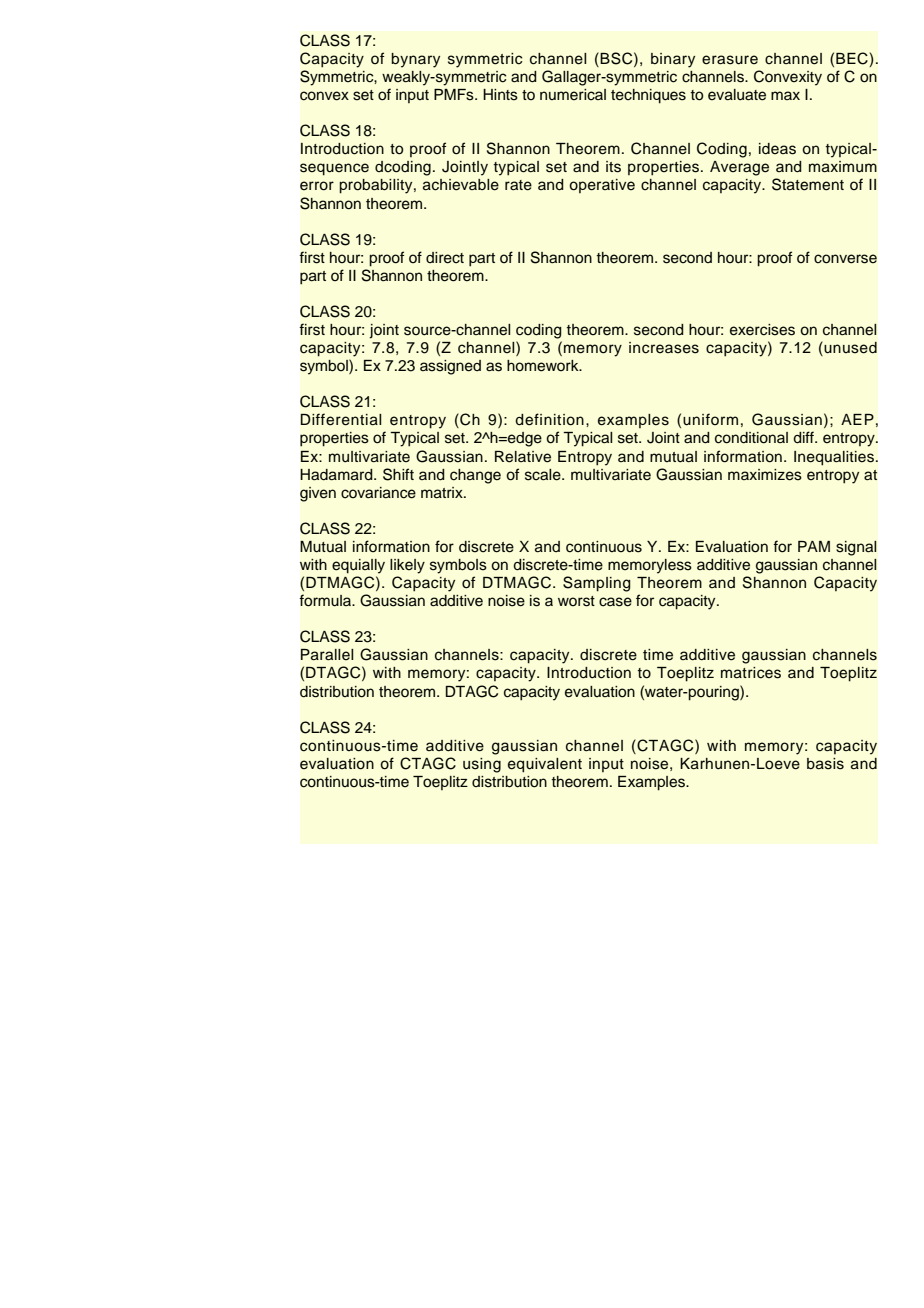 This image has height=1308, width=924. Describe the element at coordinates (602, 186) in the image. I see `operative` at that location.
